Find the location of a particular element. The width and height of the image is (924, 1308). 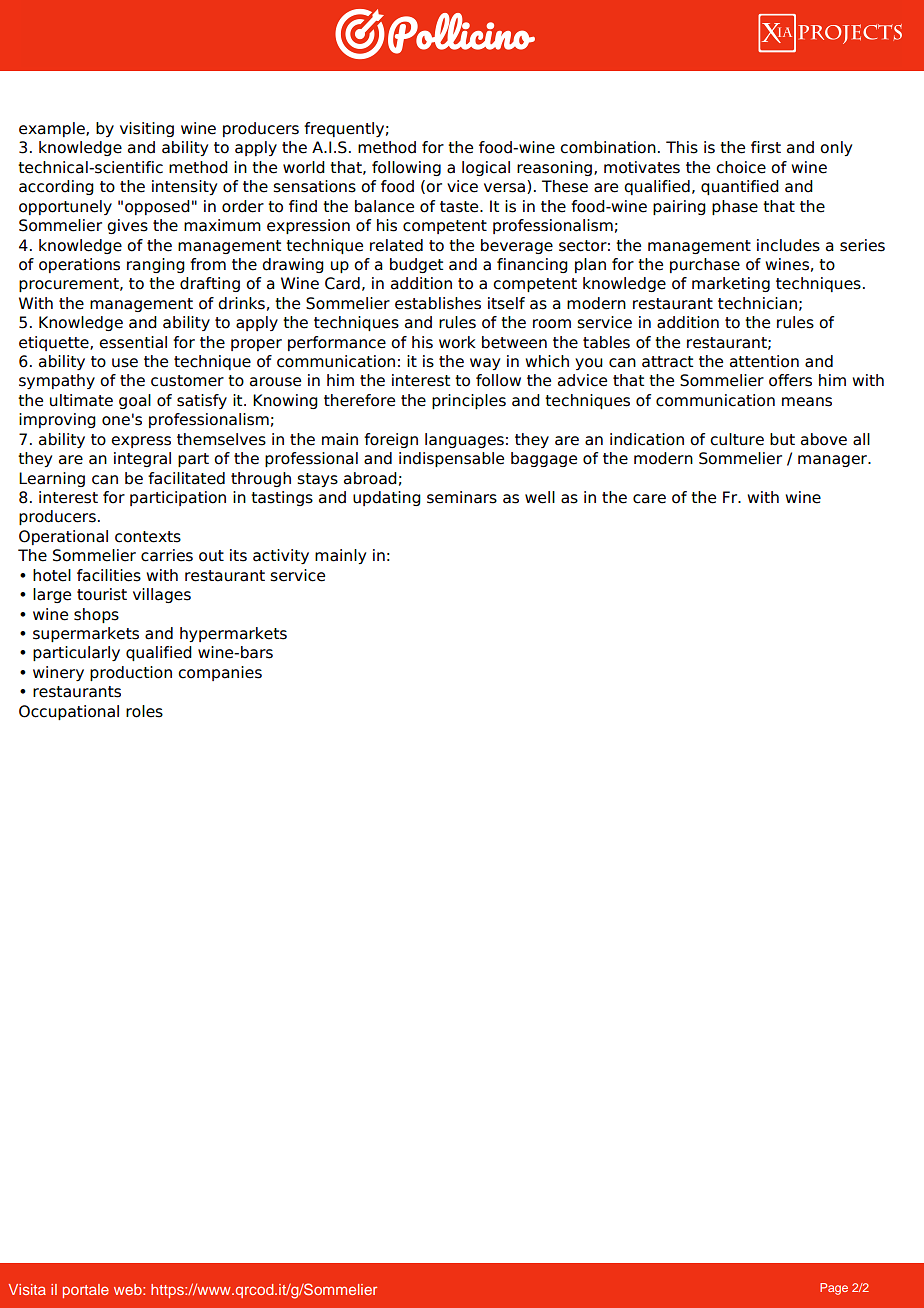

manager is located at coordinates (833, 461).
